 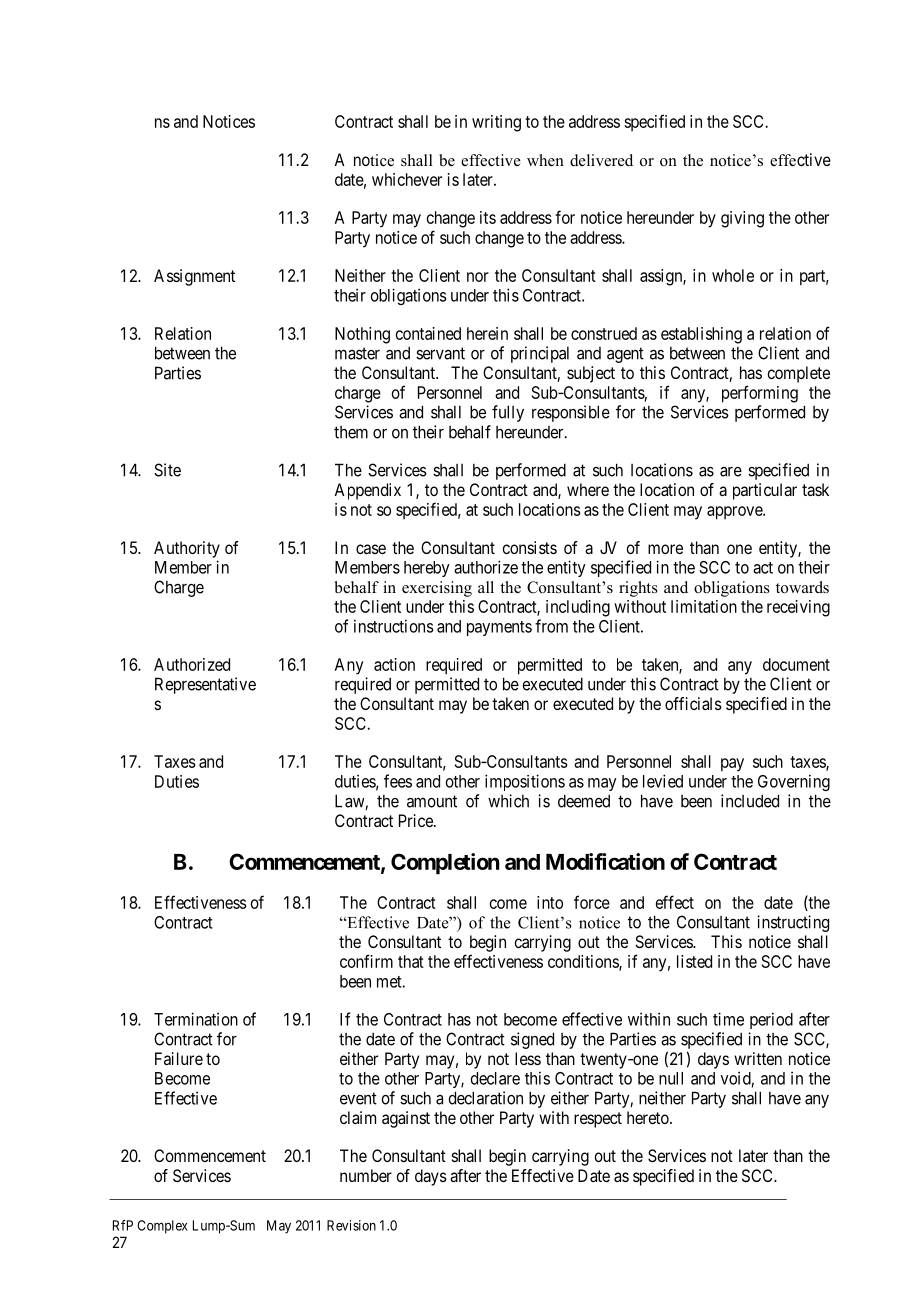 I want to click on listed, so click(x=694, y=961).
